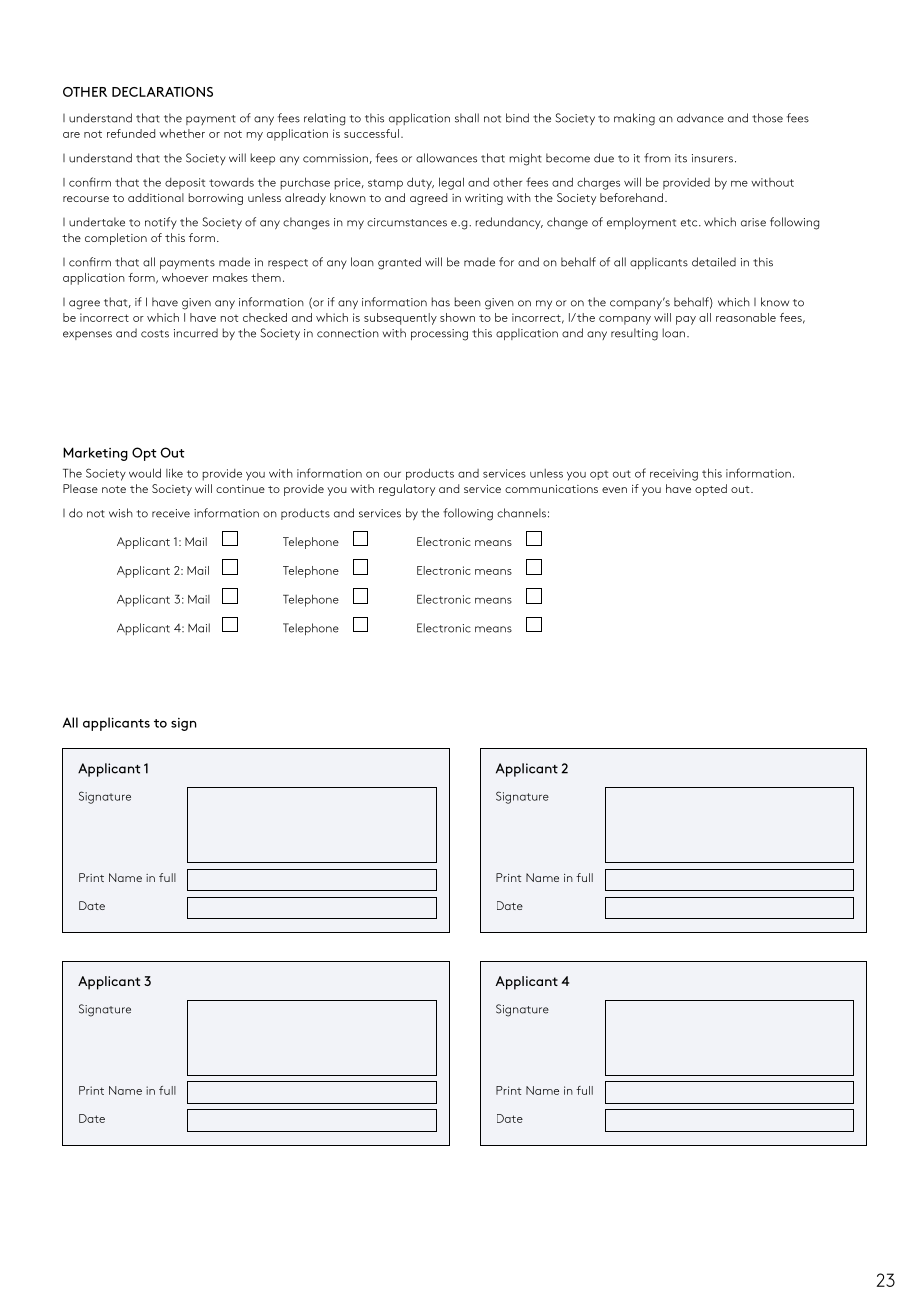  Describe the element at coordinates (162, 92) in the screenshot. I see `DECLARATIONS` at that location.
